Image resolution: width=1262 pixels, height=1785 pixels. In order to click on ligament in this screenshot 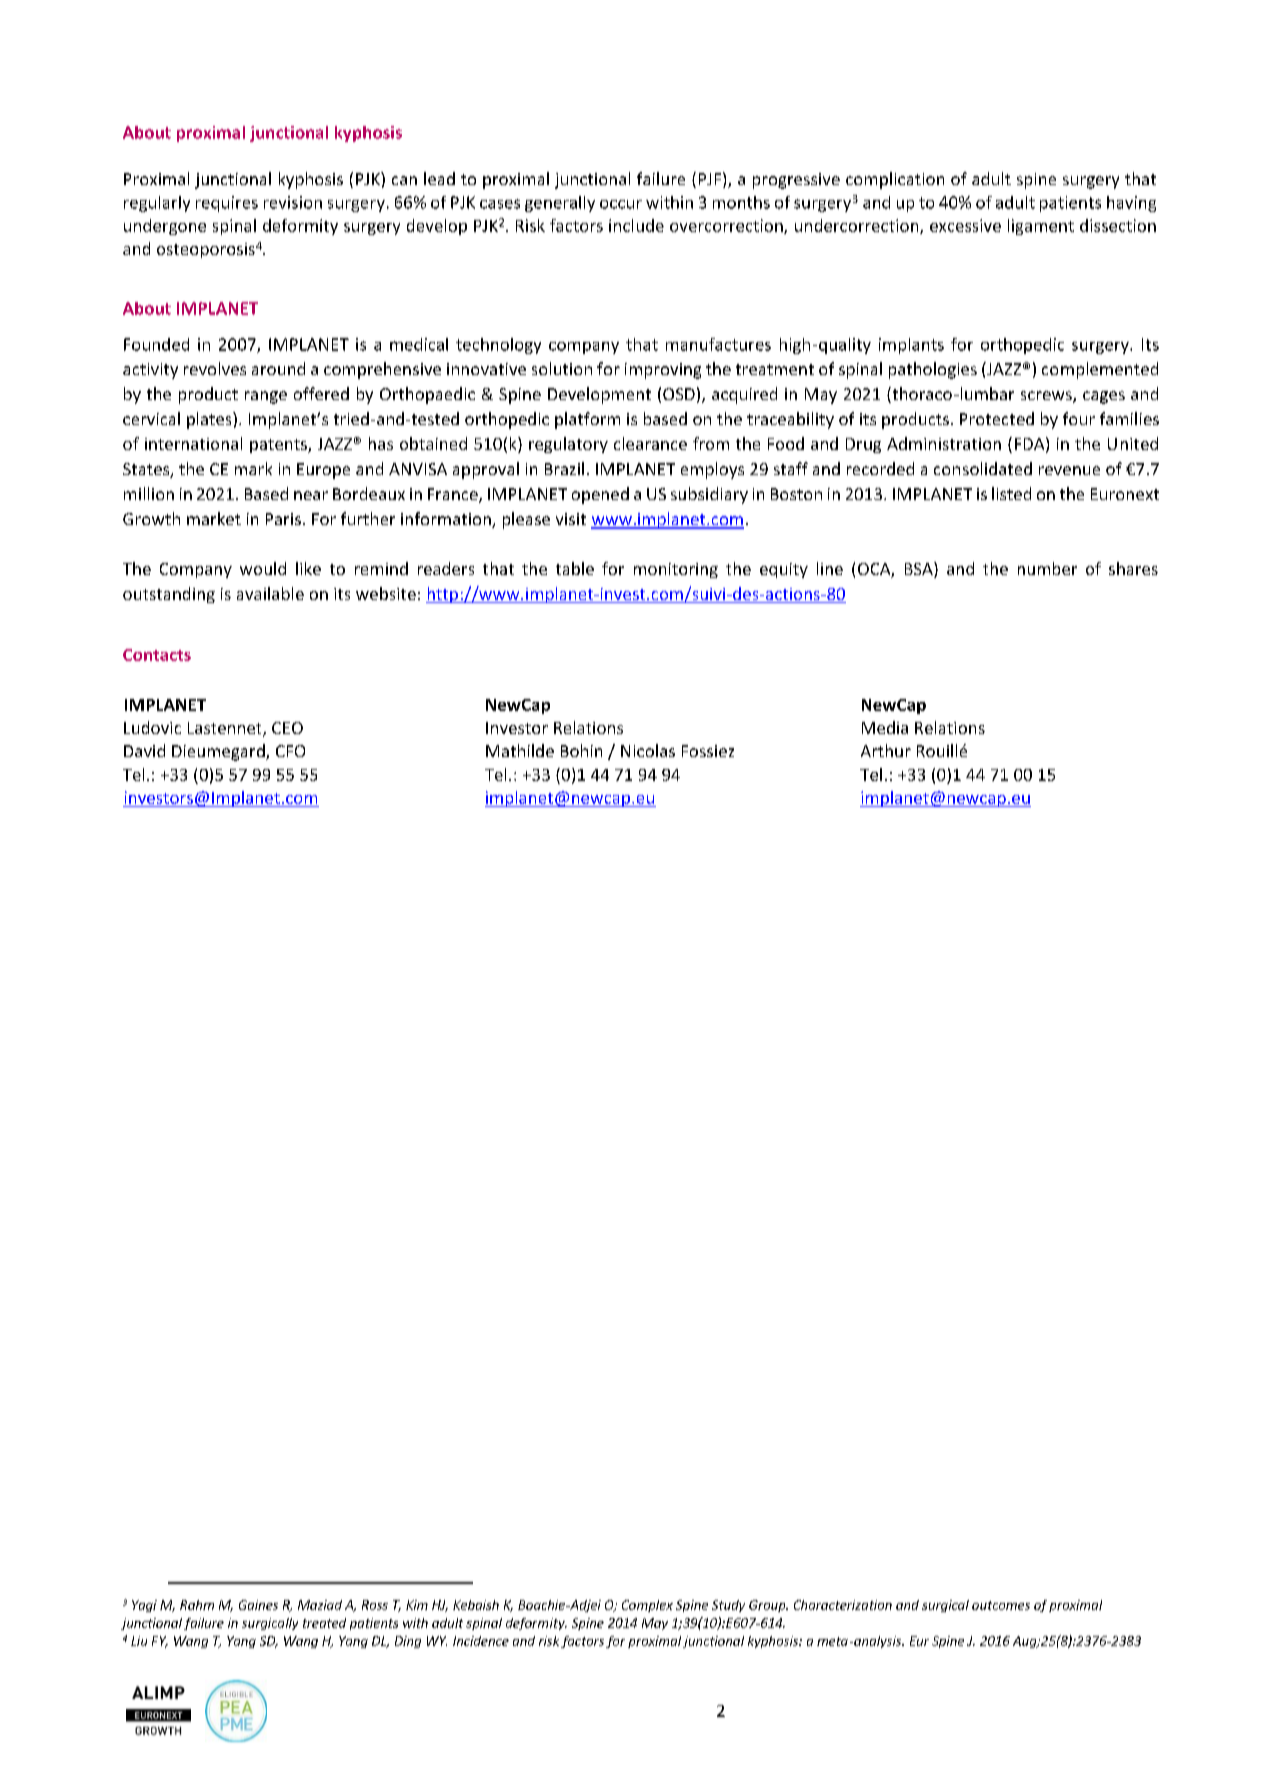, I will do `click(1041, 227)`.
